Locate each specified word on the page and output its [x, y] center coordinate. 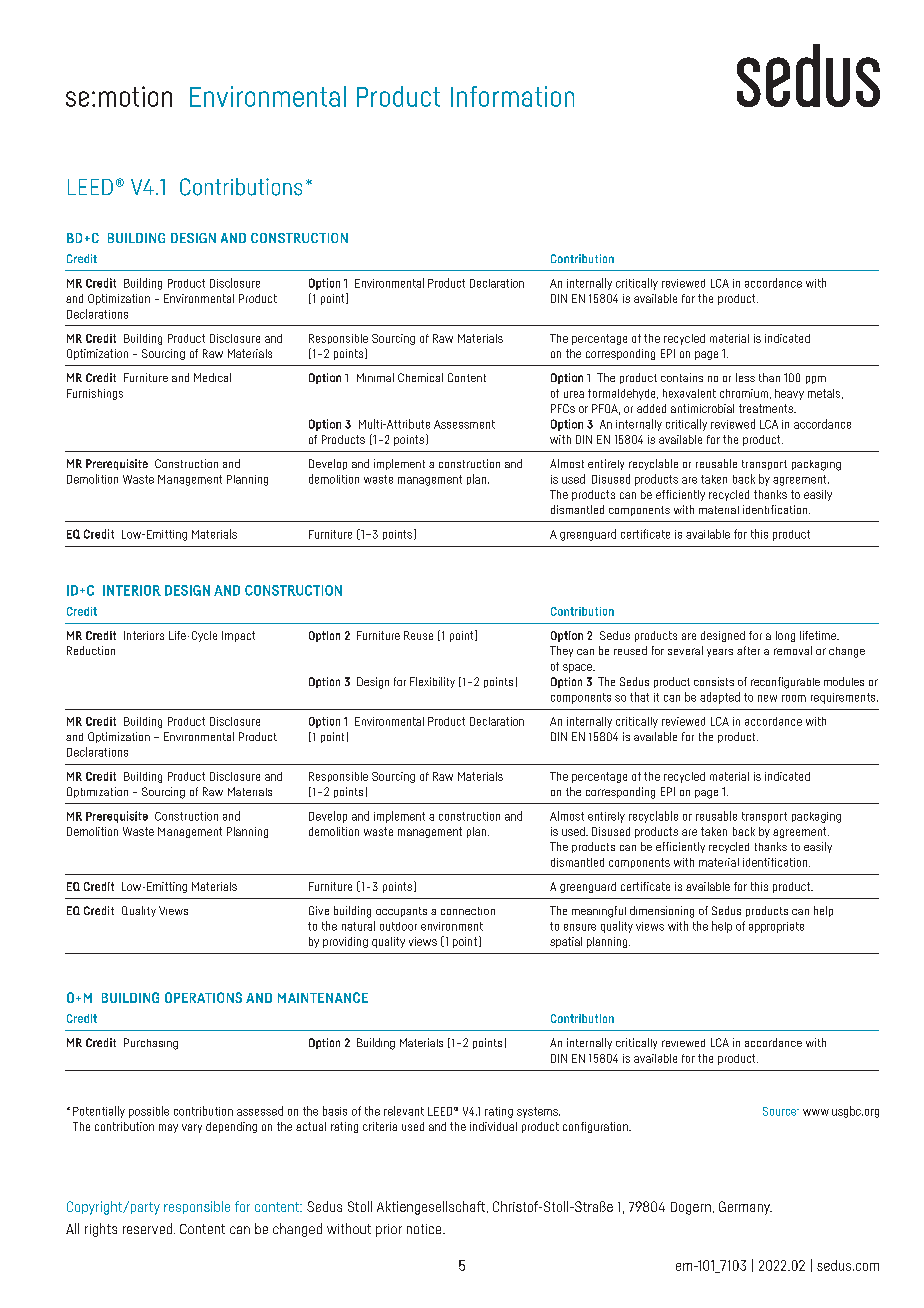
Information [512, 96]
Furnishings [95, 394]
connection [468, 911]
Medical [212, 377]
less [745, 377]
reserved [147, 1228]
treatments [767, 408]
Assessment [464, 424]
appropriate [776, 927]
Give [319, 910]
